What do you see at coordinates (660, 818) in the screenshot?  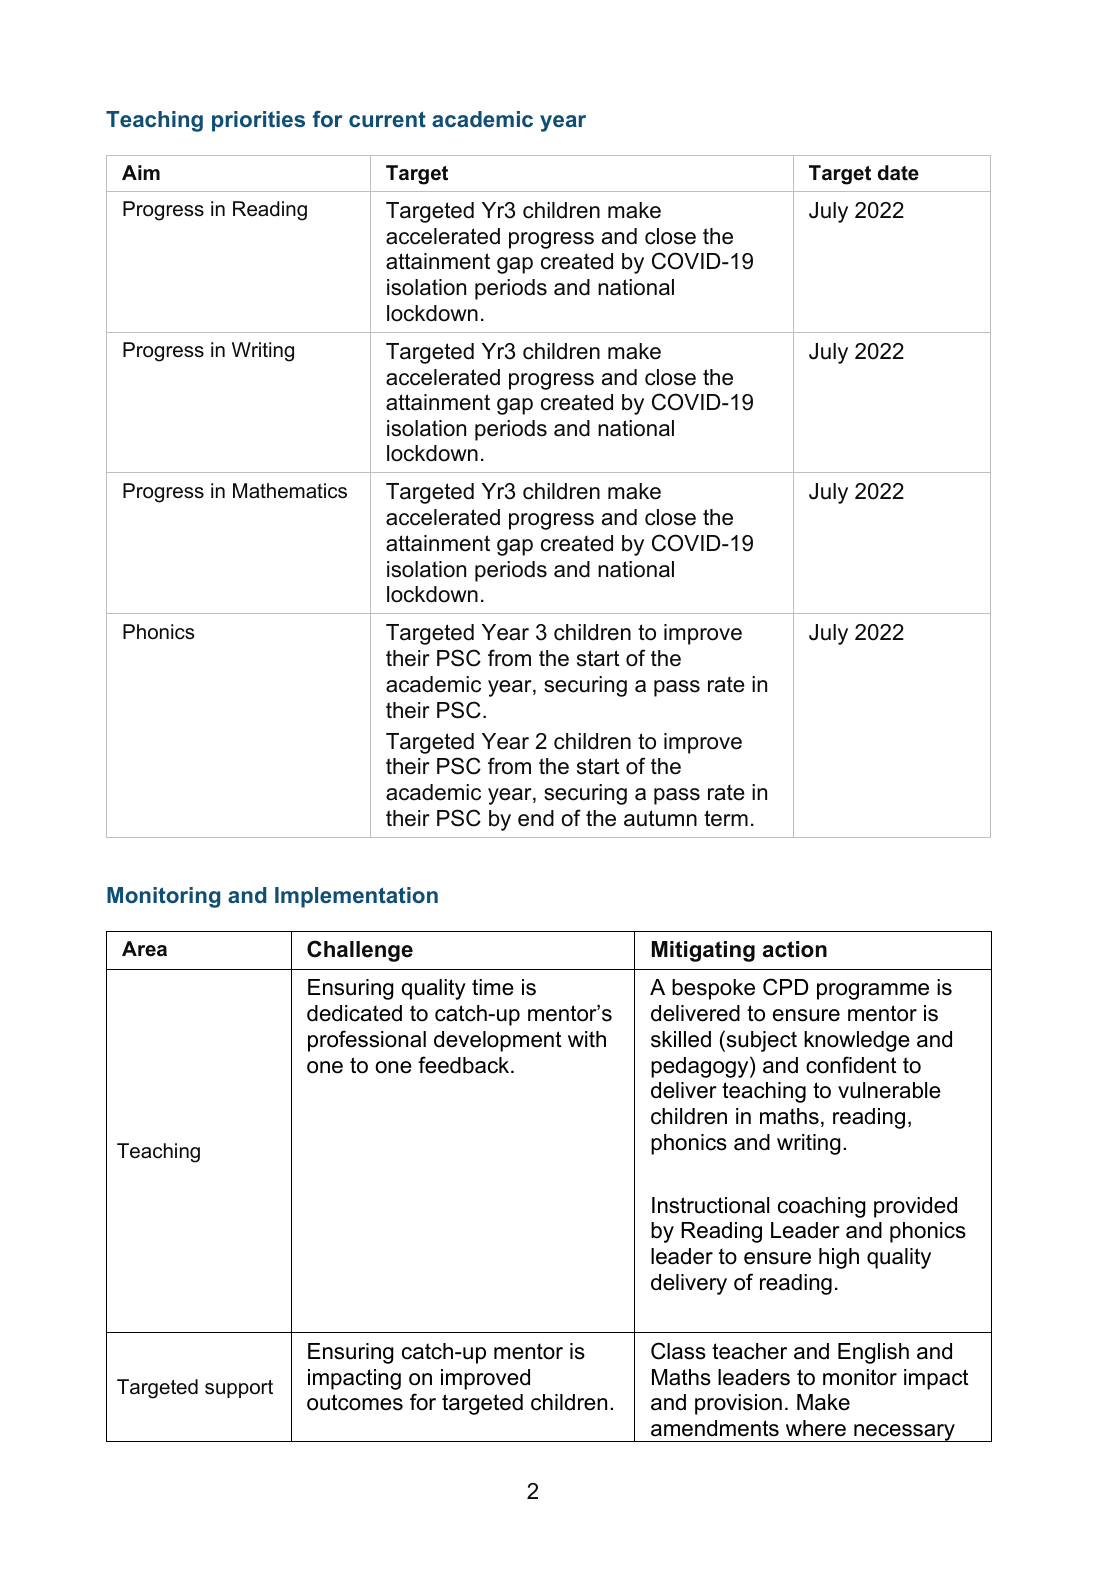 I see `autumn` at bounding box center [660, 818].
